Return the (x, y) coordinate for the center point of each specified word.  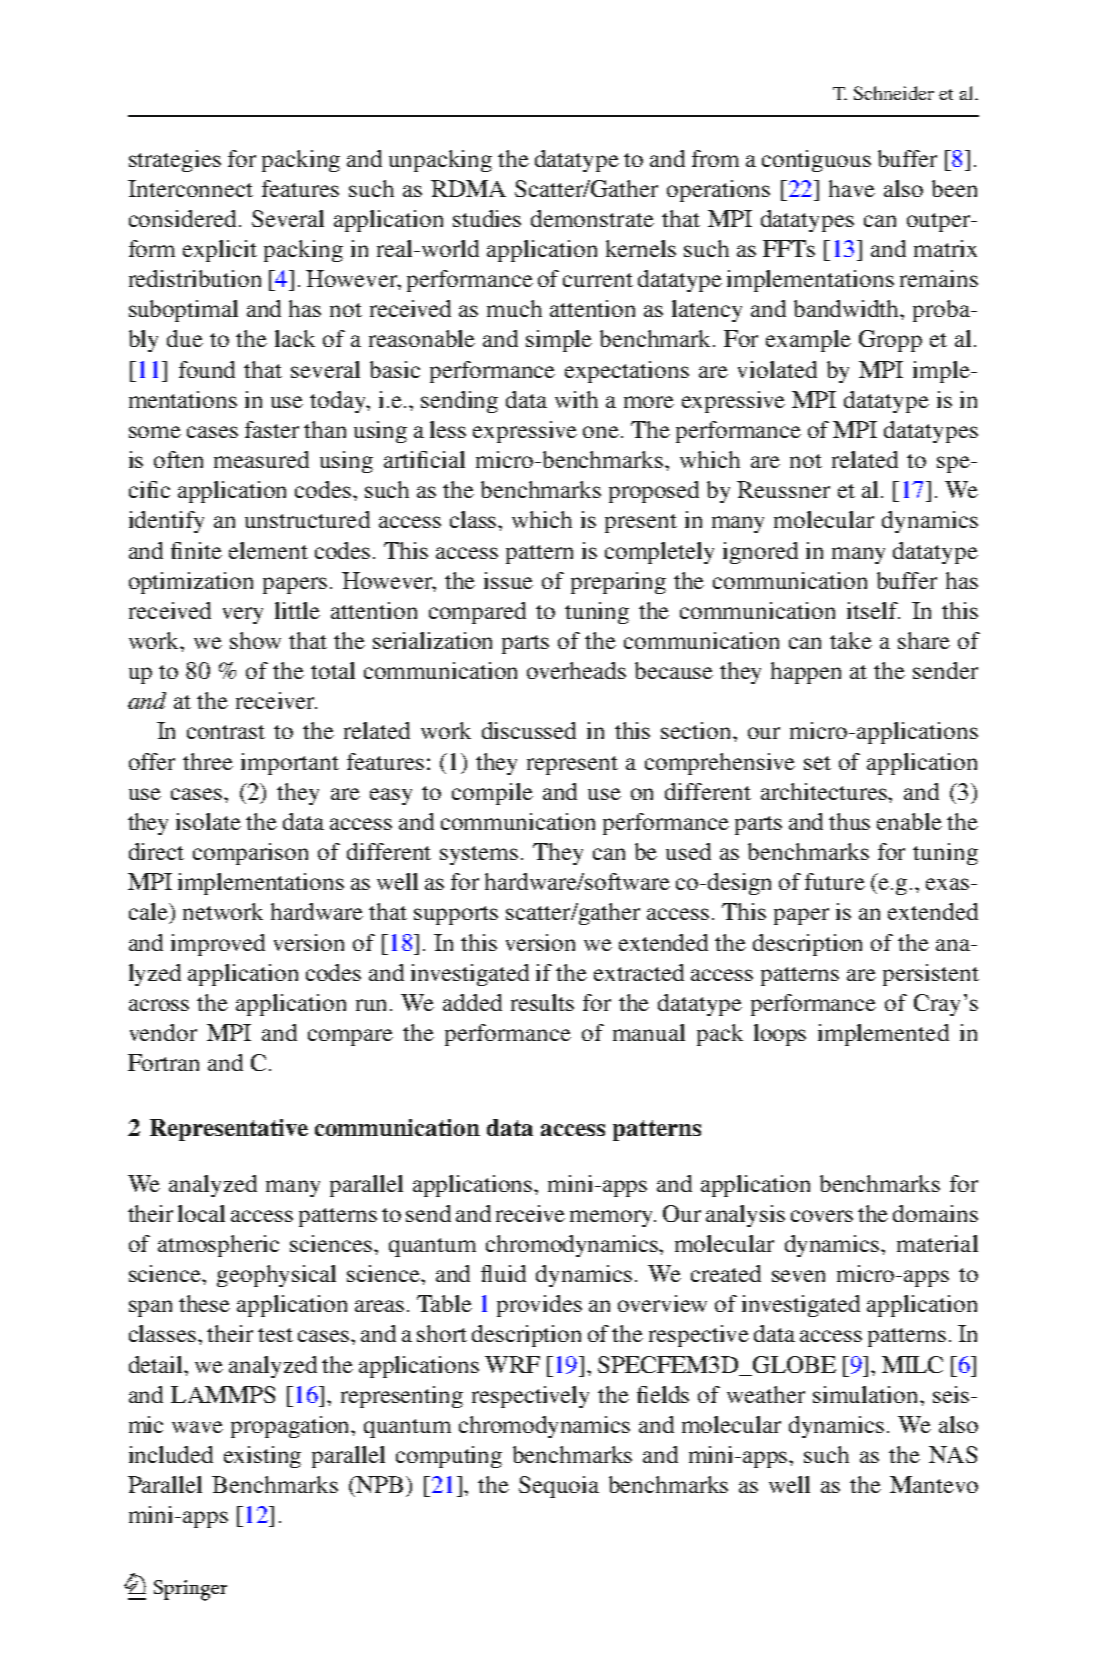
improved (218, 945)
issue (508, 580)
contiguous (816, 161)
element (268, 550)
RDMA (468, 188)
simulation (867, 1394)
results (542, 1002)
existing (262, 1457)
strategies (175, 161)
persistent (931, 975)
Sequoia (559, 1487)
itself (873, 610)
